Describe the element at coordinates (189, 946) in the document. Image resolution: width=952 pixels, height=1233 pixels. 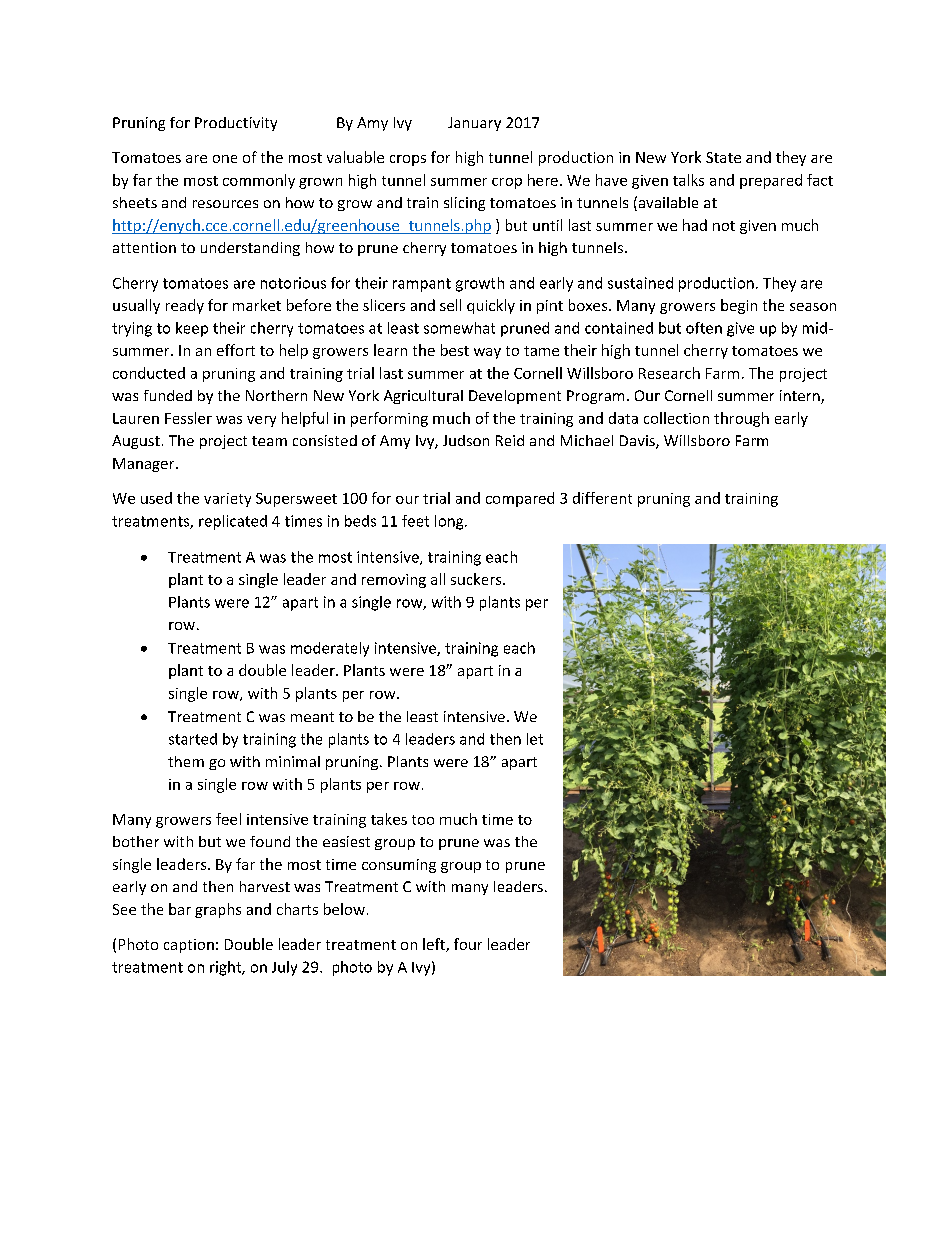
I see `caption` at that location.
